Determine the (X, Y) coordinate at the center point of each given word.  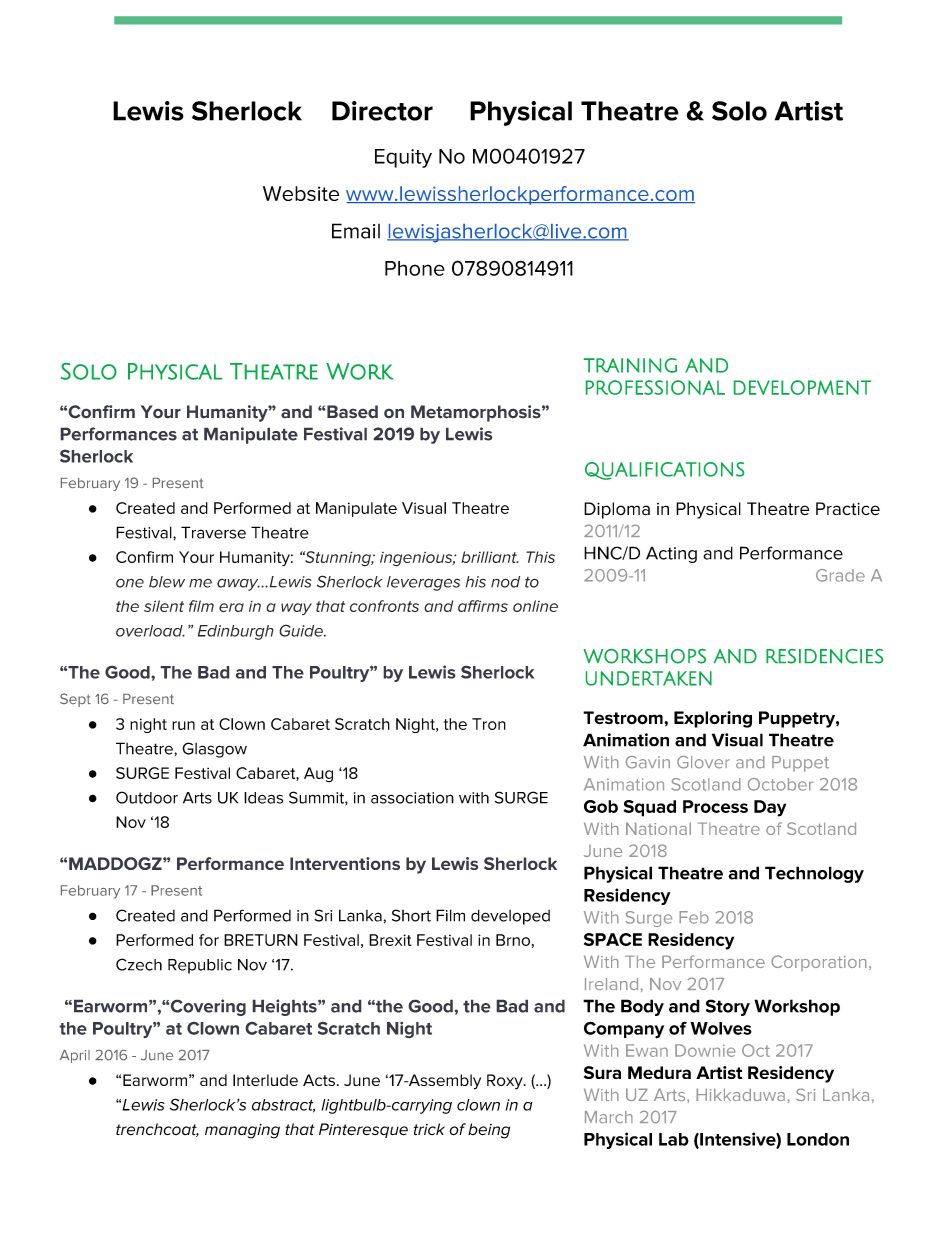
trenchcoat (157, 1130)
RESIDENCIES (824, 656)
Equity (403, 158)
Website (301, 193)
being (489, 1131)
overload (150, 631)
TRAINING (630, 365)
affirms (483, 606)
